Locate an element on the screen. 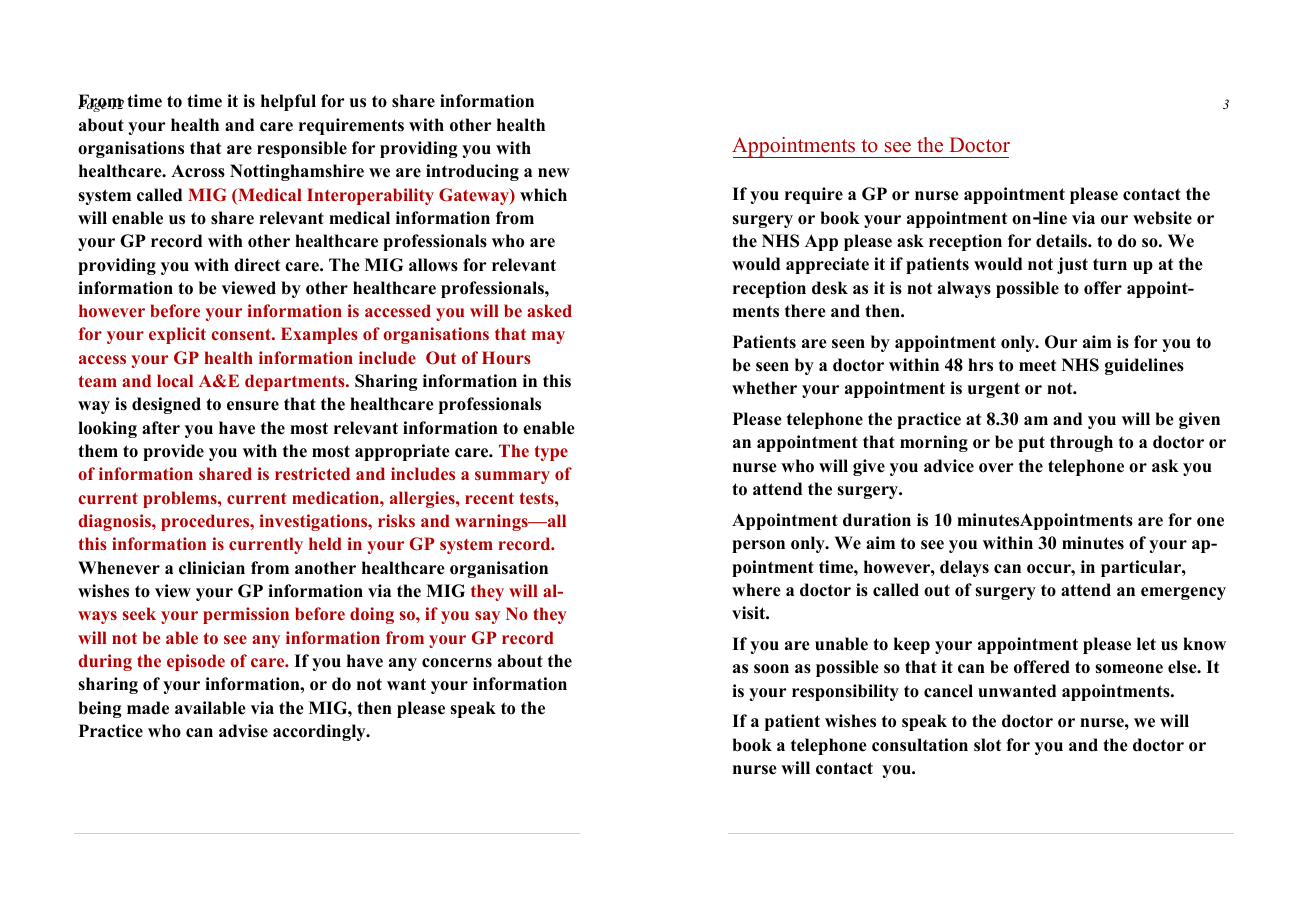 The width and height of the screenshot is (1308, 924). website is located at coordinates (1162, 218).
